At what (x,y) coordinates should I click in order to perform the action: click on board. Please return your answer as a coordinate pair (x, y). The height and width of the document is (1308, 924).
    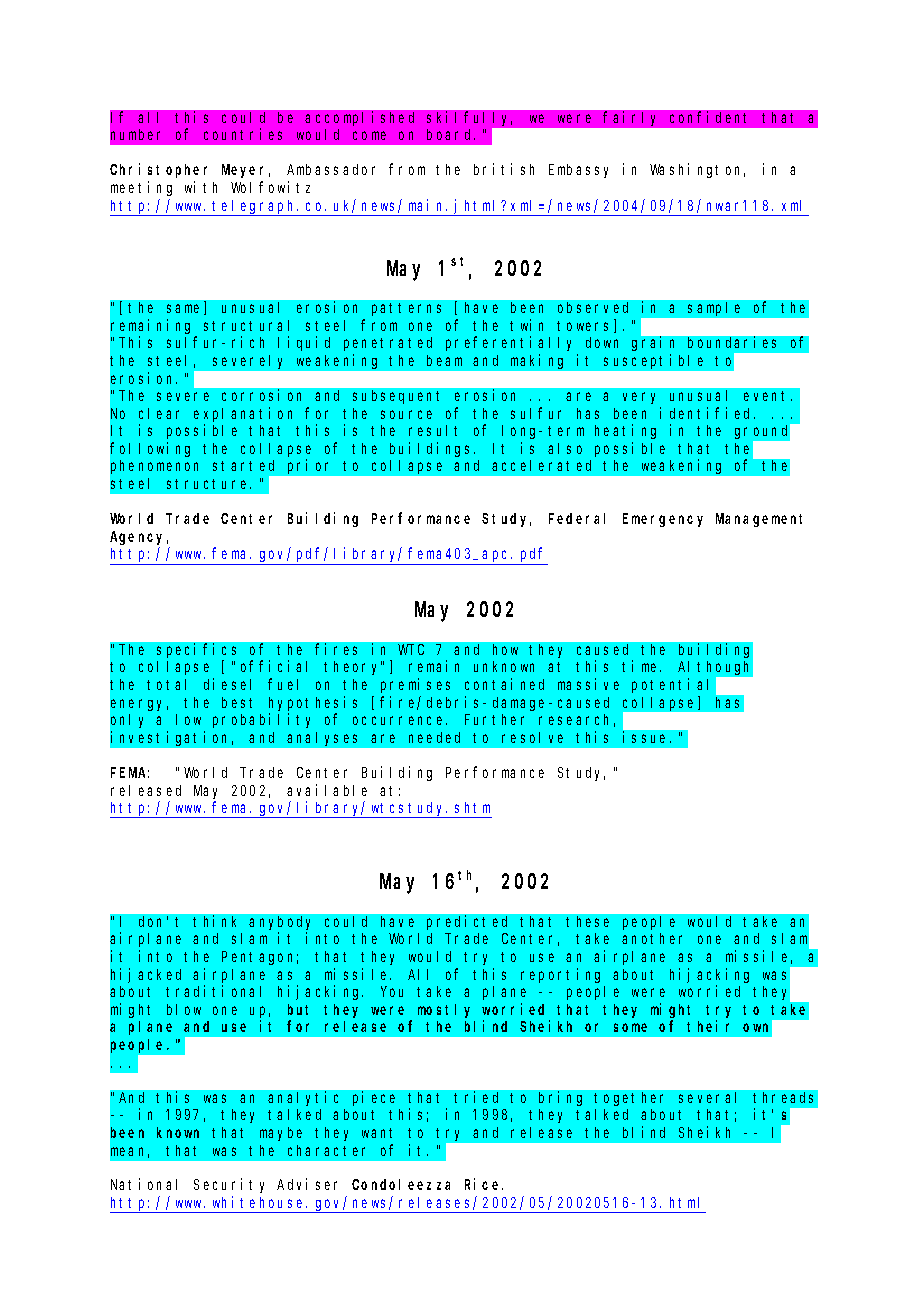
    Looking at the image, I should click on (451, 134).
